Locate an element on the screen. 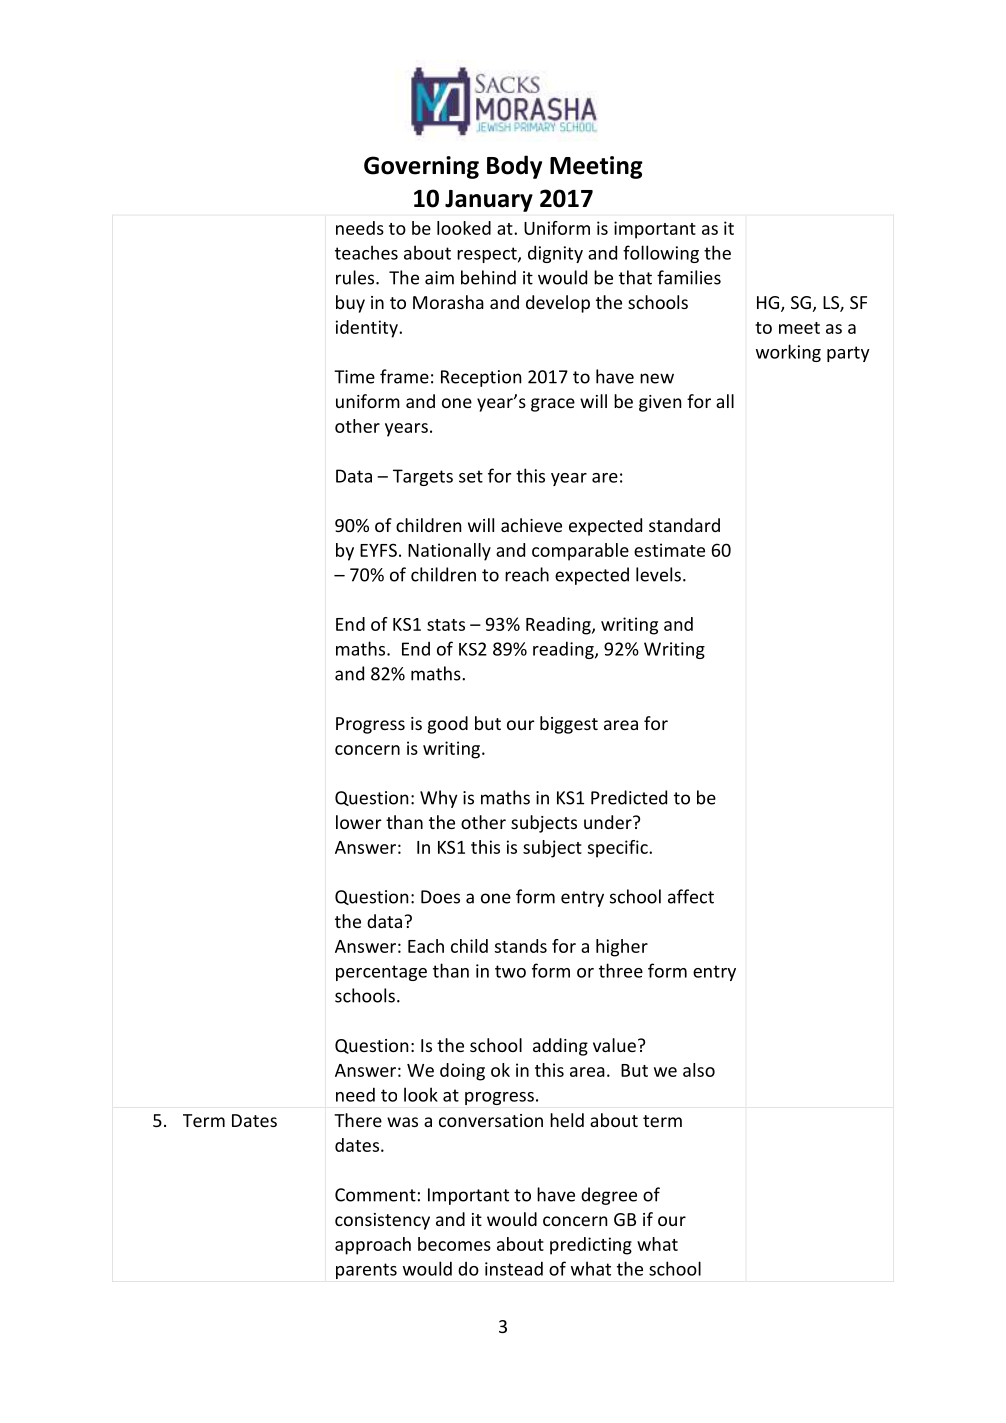 Image resolution: width=1006 pixels, height=1423 pixels. dignity is located at coordinates (555, 254).
